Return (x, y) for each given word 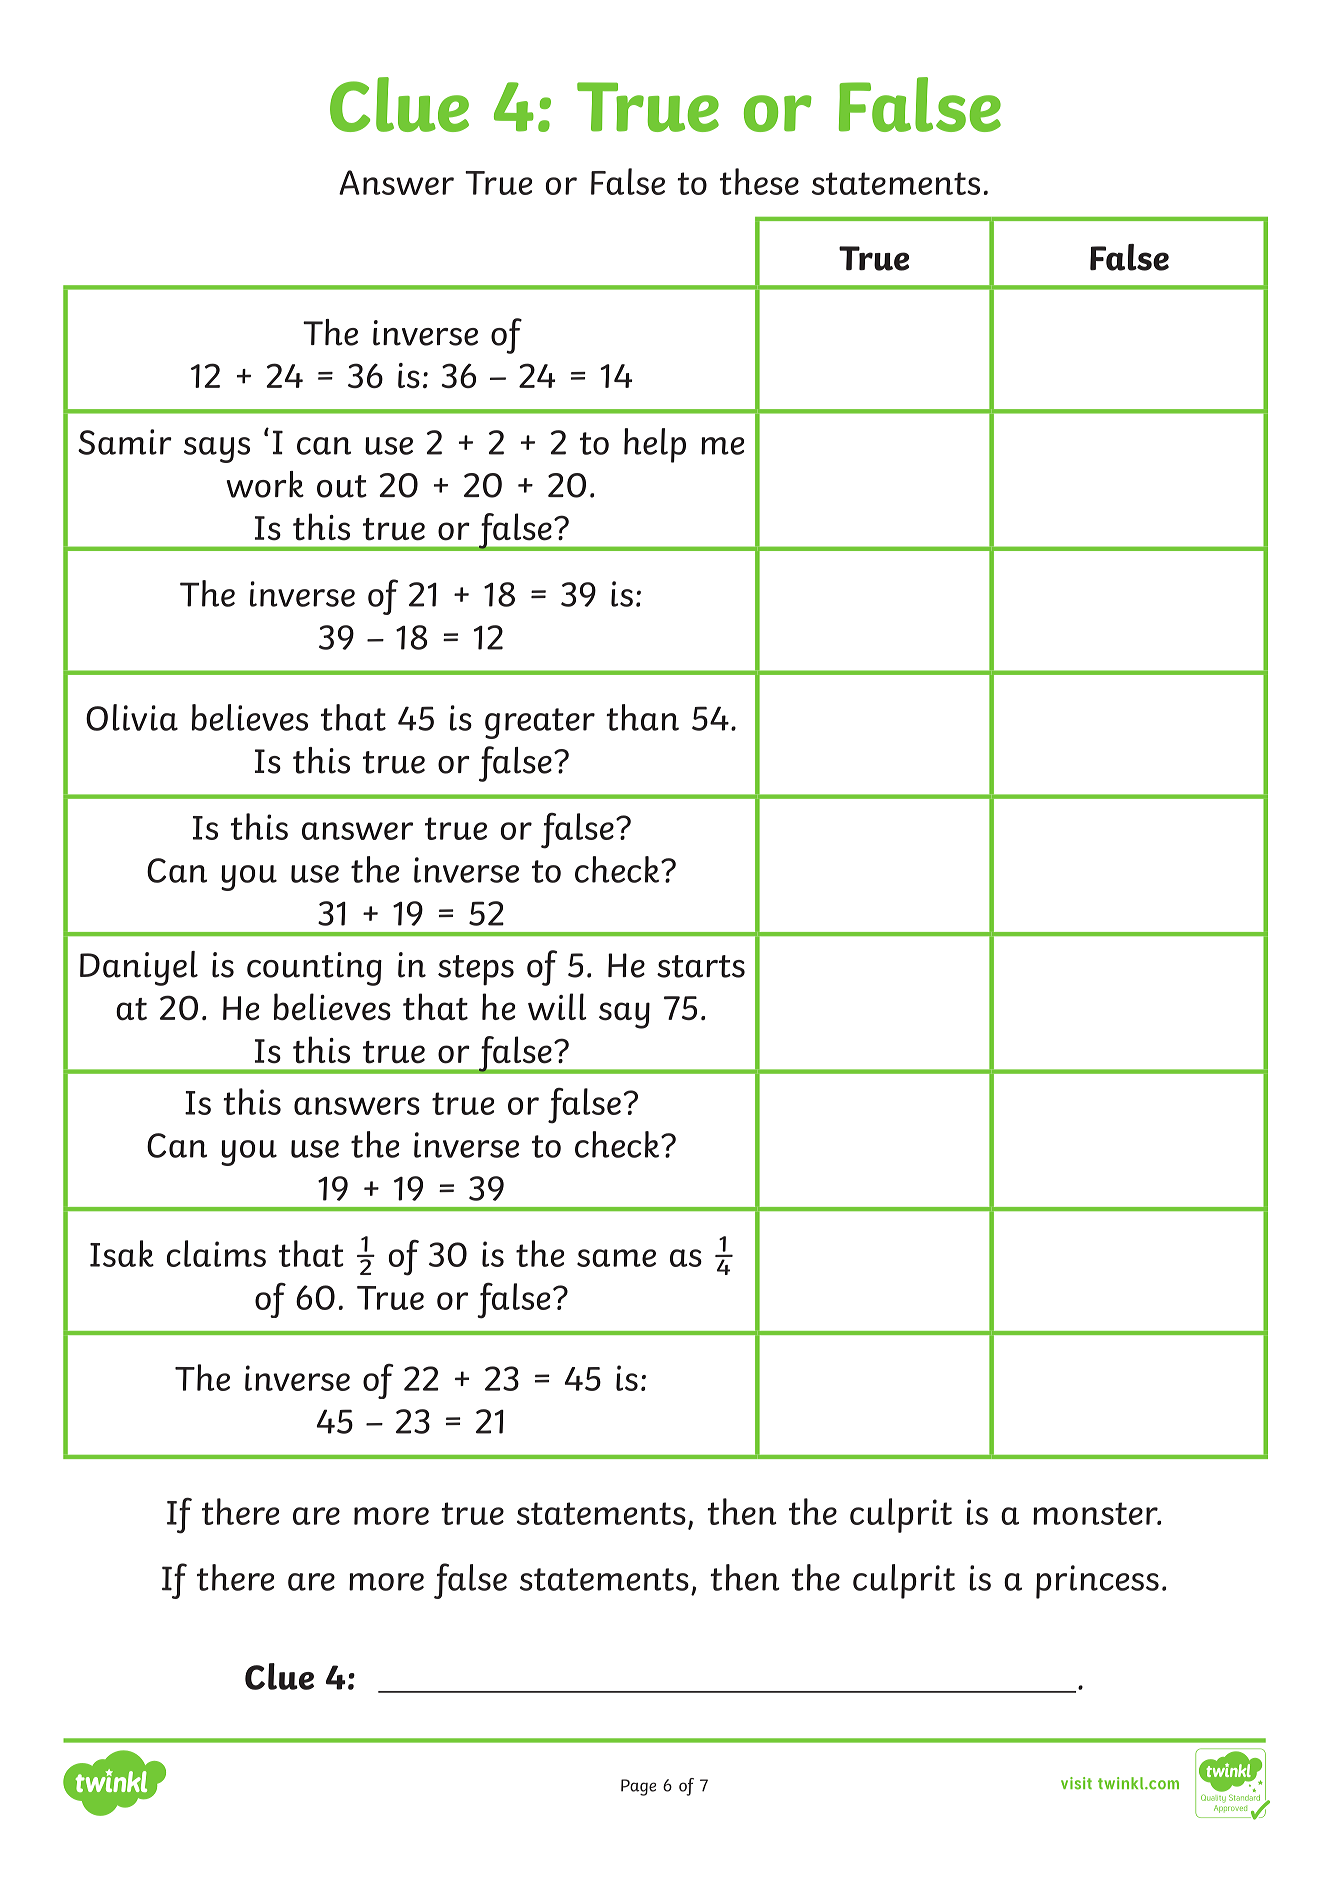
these (759, 181)
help (655, 445)
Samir (125, 442)
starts (701, 966)
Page (638, 1787)
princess (1097, 1582)
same (616, 1258)
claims (216, 1253)
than (642, 717)
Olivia (132, 717)
